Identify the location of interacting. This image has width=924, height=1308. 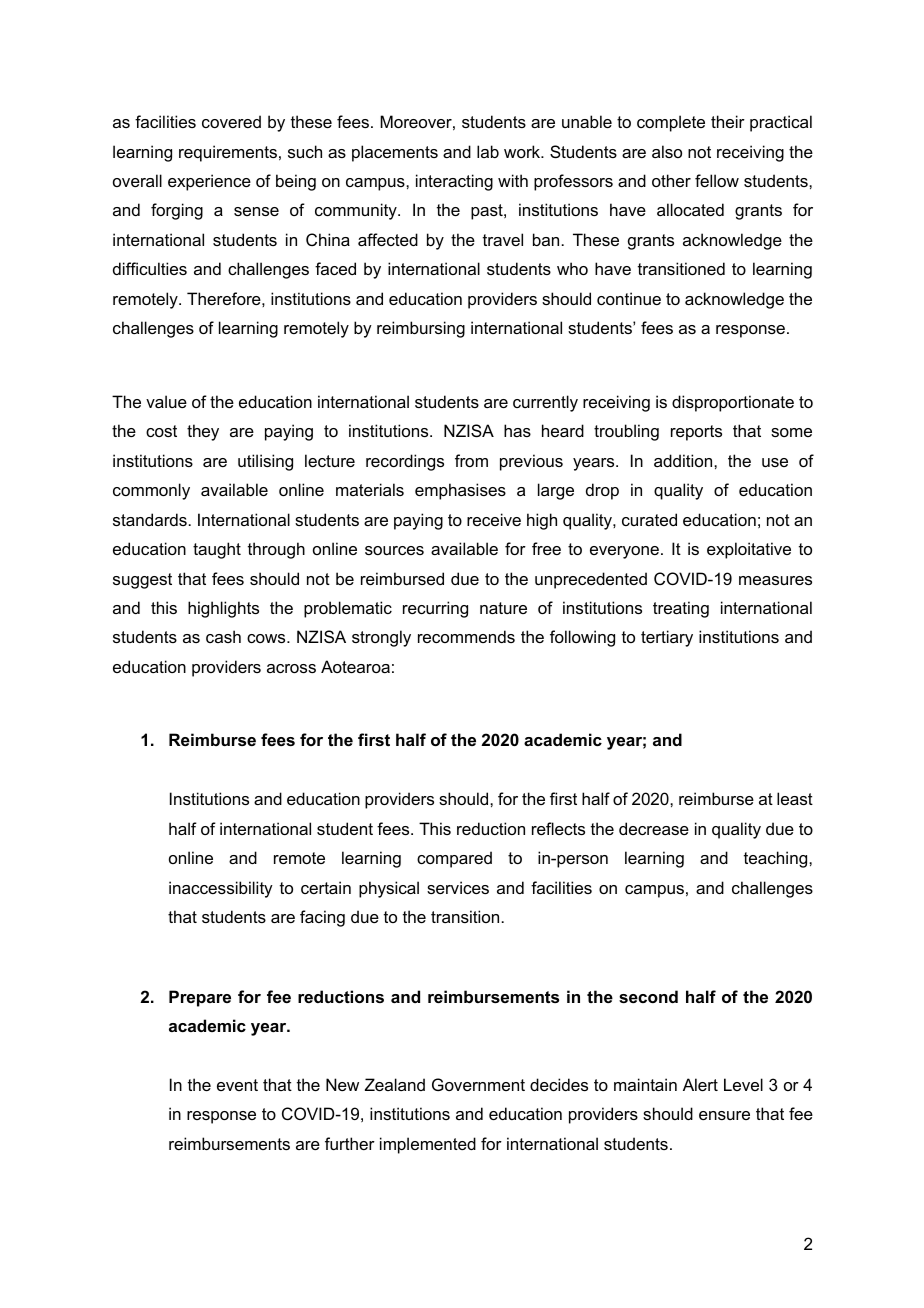
(454, 182).
